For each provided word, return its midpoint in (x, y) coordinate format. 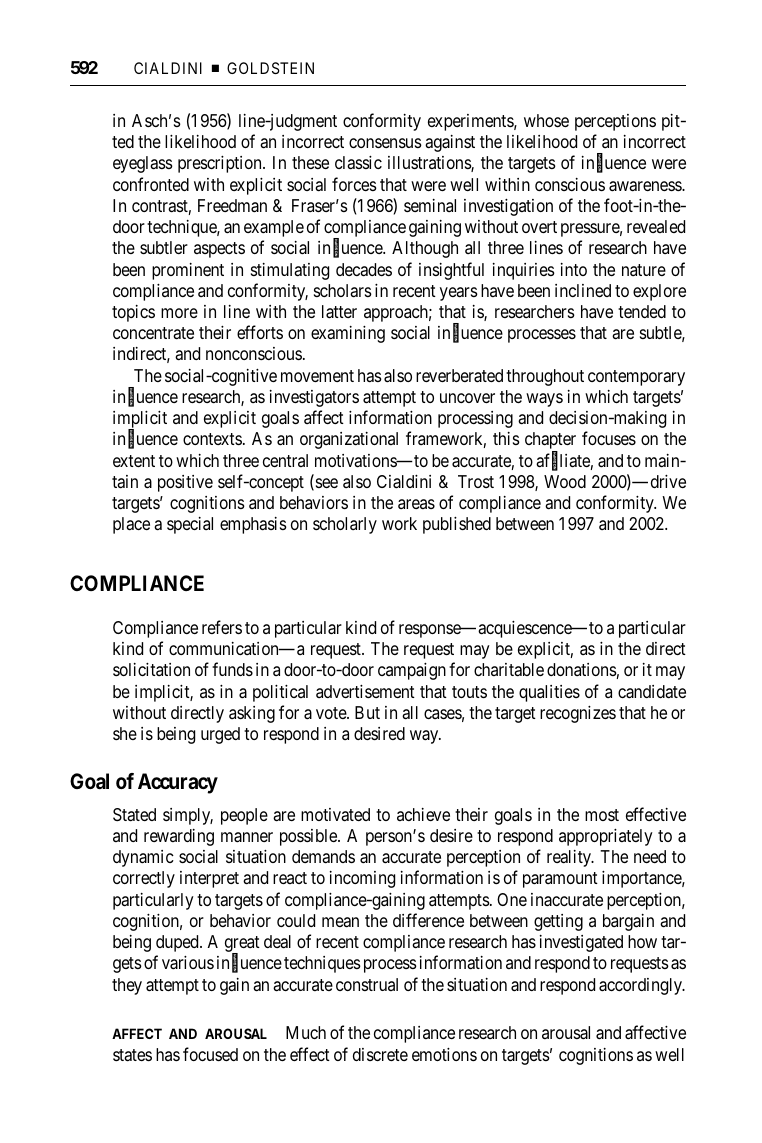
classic (358, 163)
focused (210, 1054)
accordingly (642, 986)
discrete (380, 1054)
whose (546, 120)
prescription (221, 164)
